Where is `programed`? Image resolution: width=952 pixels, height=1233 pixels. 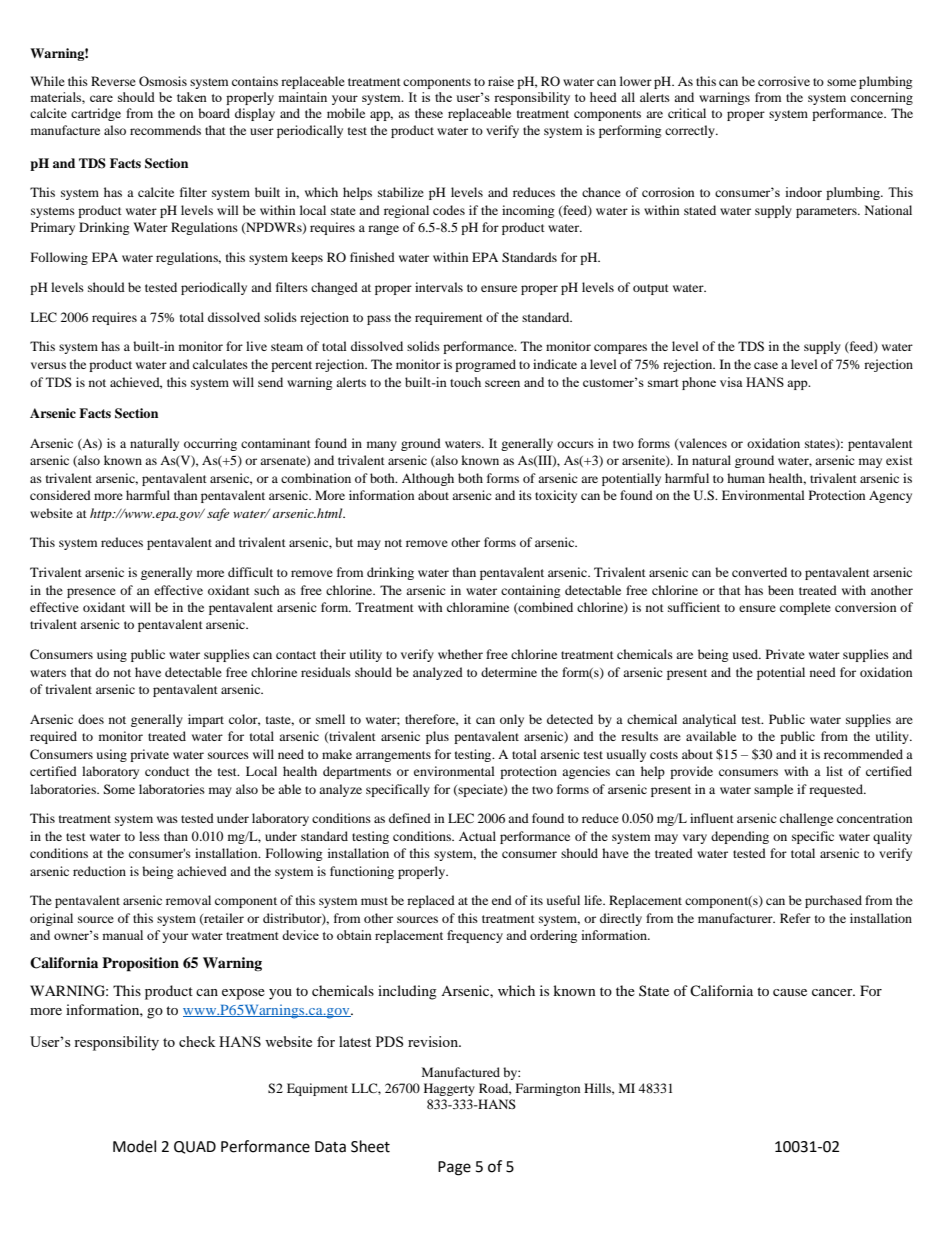
programed is located at coordinates (485, 365).
